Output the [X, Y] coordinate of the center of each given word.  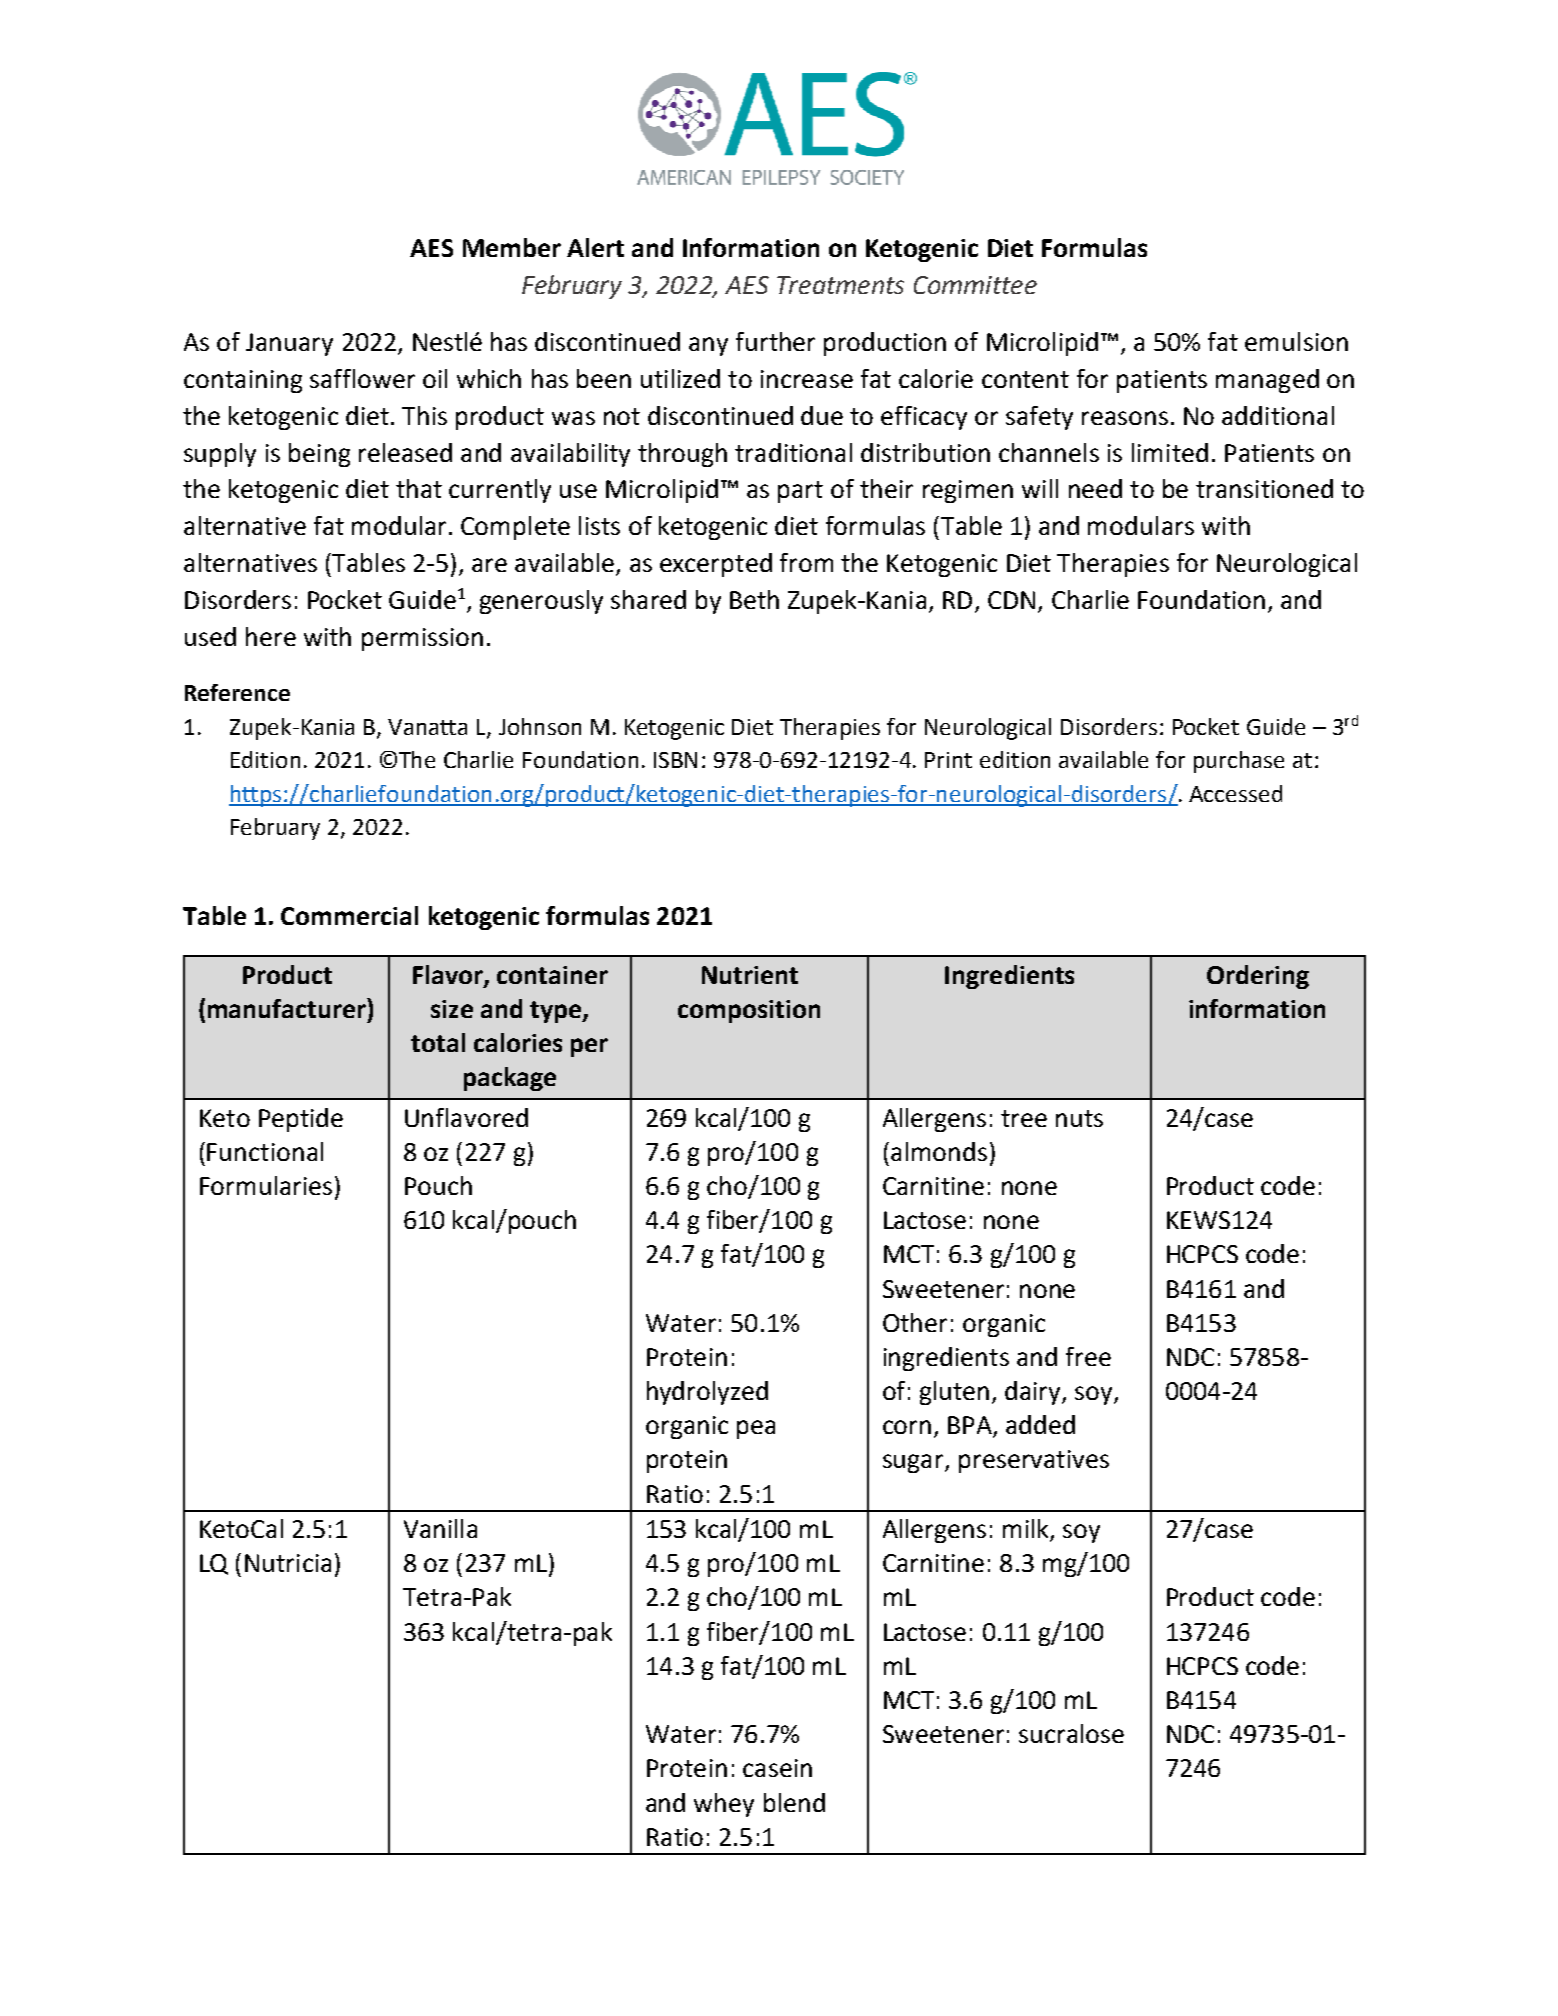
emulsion [1296, 341]
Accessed [1235, 793]
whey [724, 1805]
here [271, 636]
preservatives [1034, 1461]
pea [756, 1429]
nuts [1079, 1118]
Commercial [349, 915]
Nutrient [750, 975]
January [289, 344]
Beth [754, 599]
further [775, 341]
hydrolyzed [707, 1393]
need [1095, 488]
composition [749, 1011]
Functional [265, 1151]
